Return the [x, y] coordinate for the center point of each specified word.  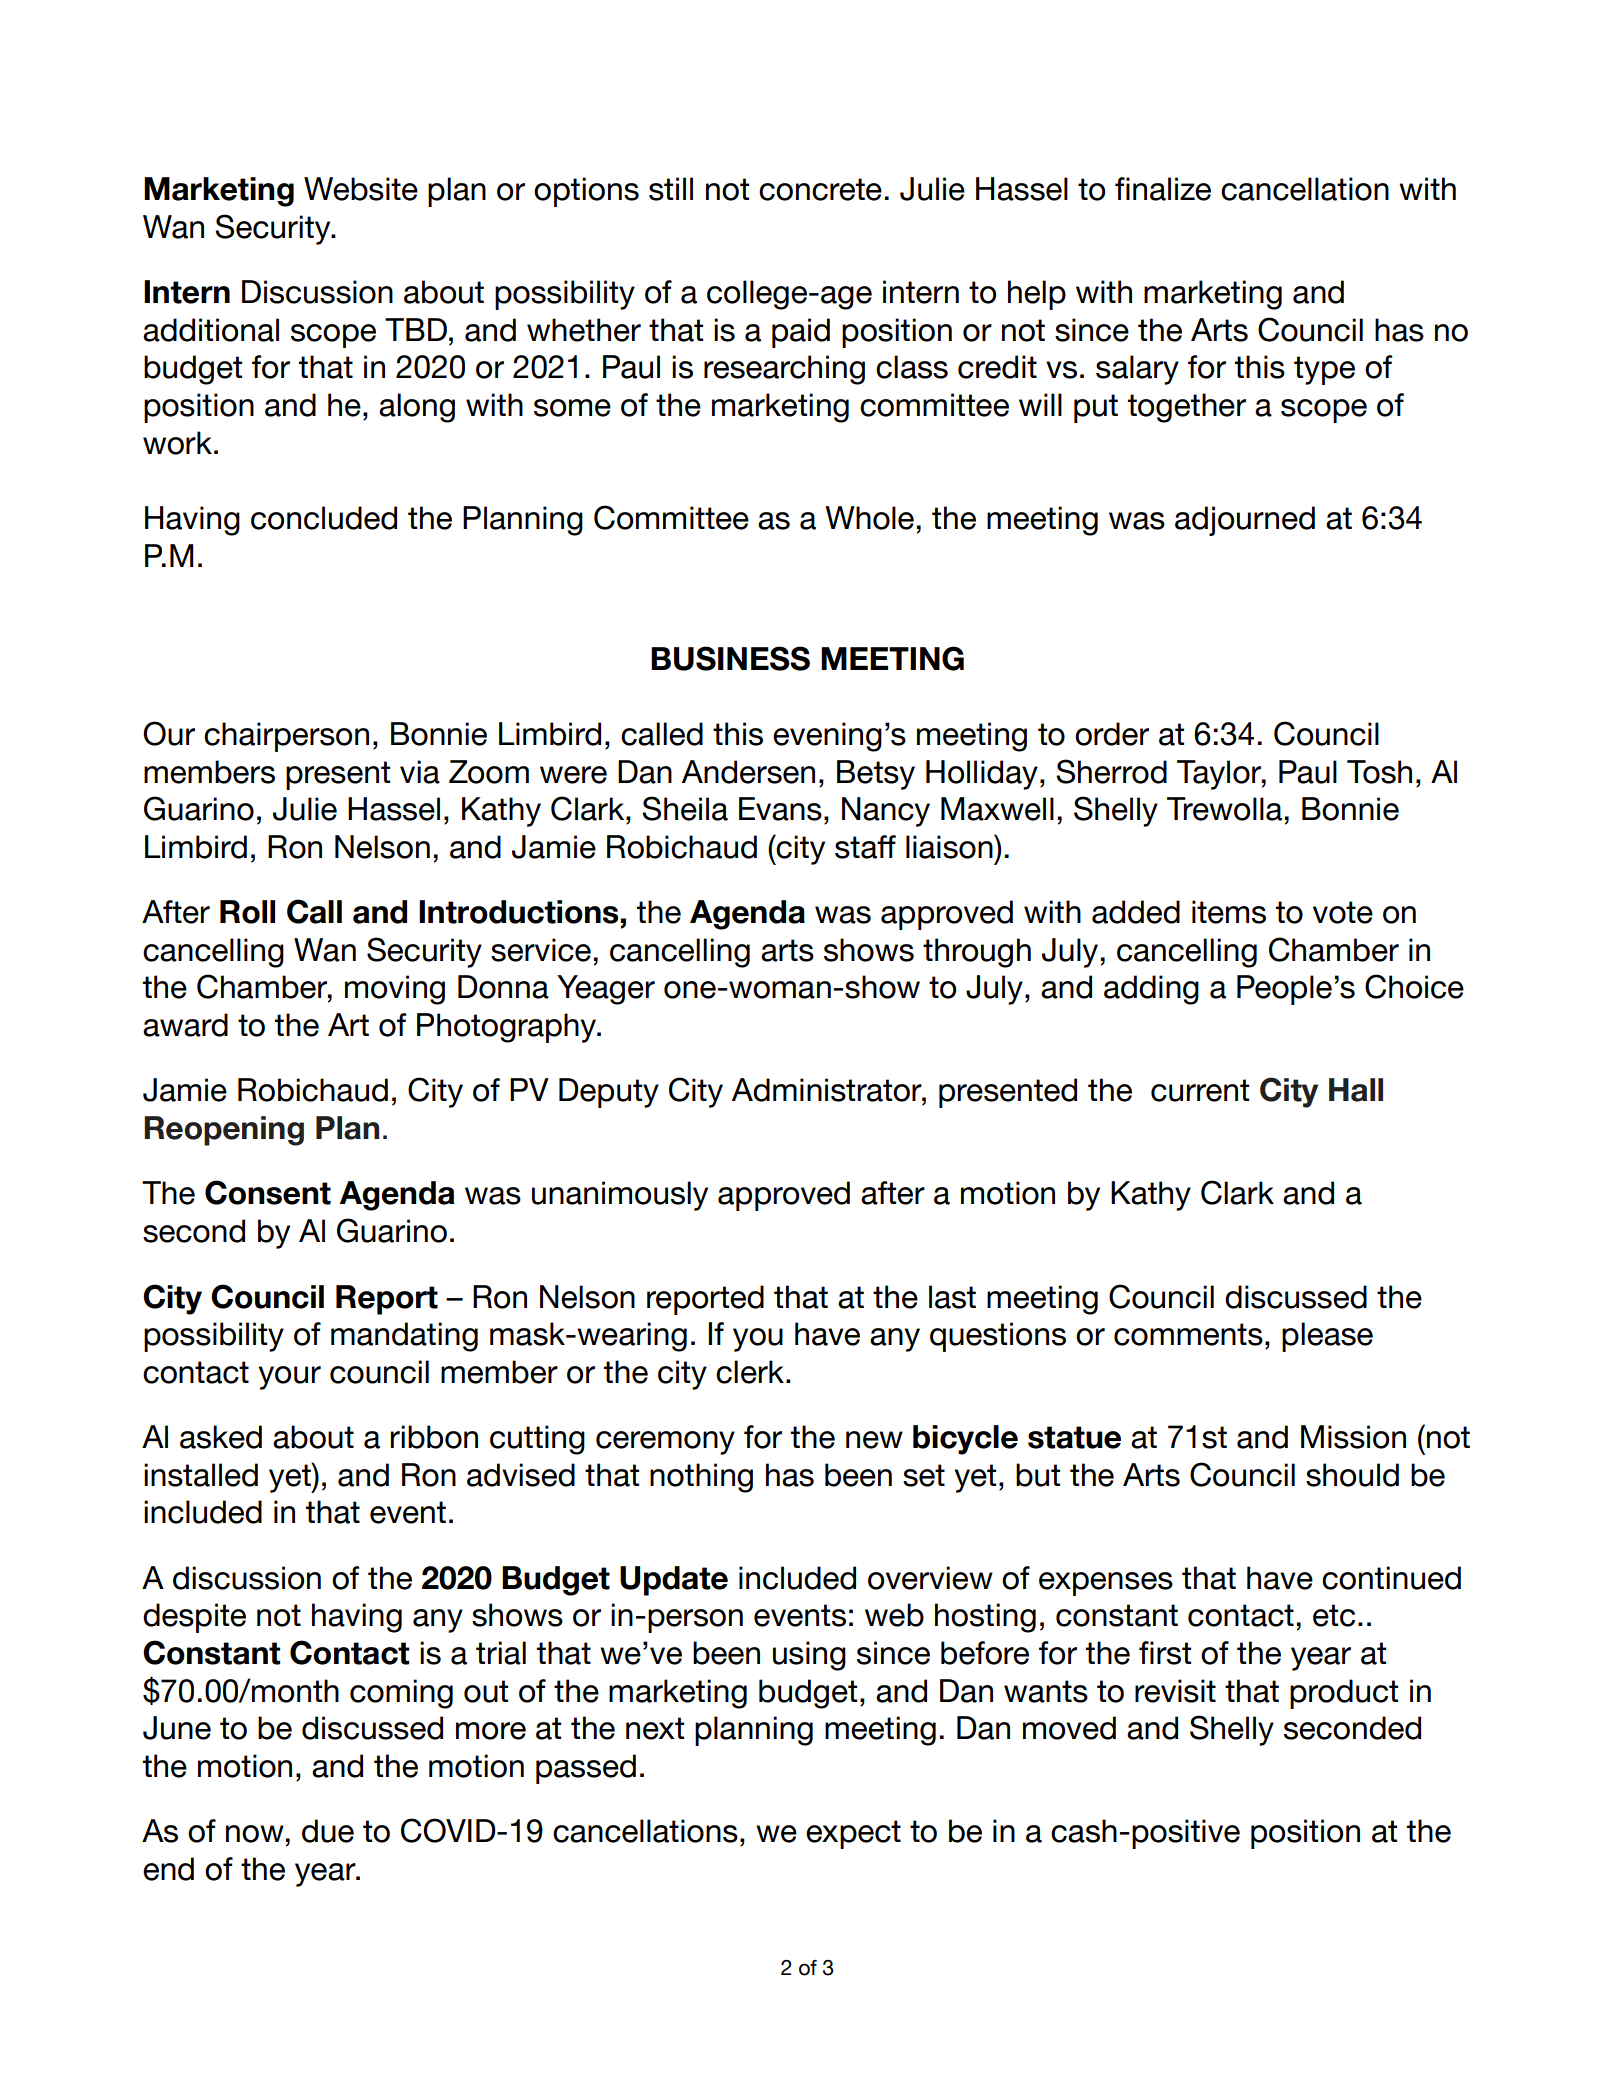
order [1112, 734]
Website [361, 189]
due [328, 1831]
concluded [324, 518]
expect [853, 1834]
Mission [1353, 1437]
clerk [751, 1372]
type [1324, 370]
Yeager [606, 990]
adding [1151, 990]
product [1344, 1694]
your [289, 1378]
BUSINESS [730, 658]
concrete [820, 189]
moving [395, 990]
